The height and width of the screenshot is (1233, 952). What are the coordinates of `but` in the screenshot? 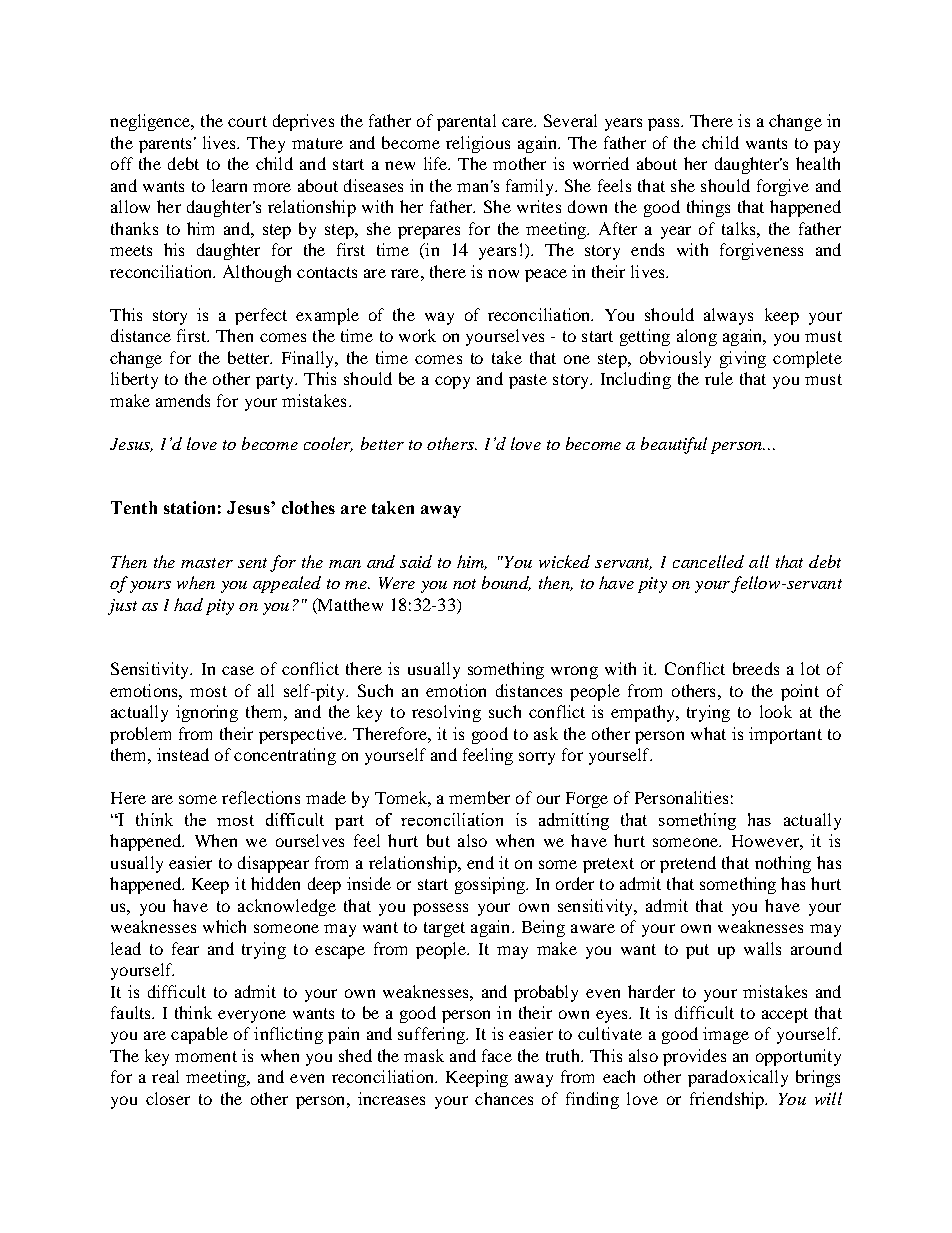 It's located at (438, 840).
